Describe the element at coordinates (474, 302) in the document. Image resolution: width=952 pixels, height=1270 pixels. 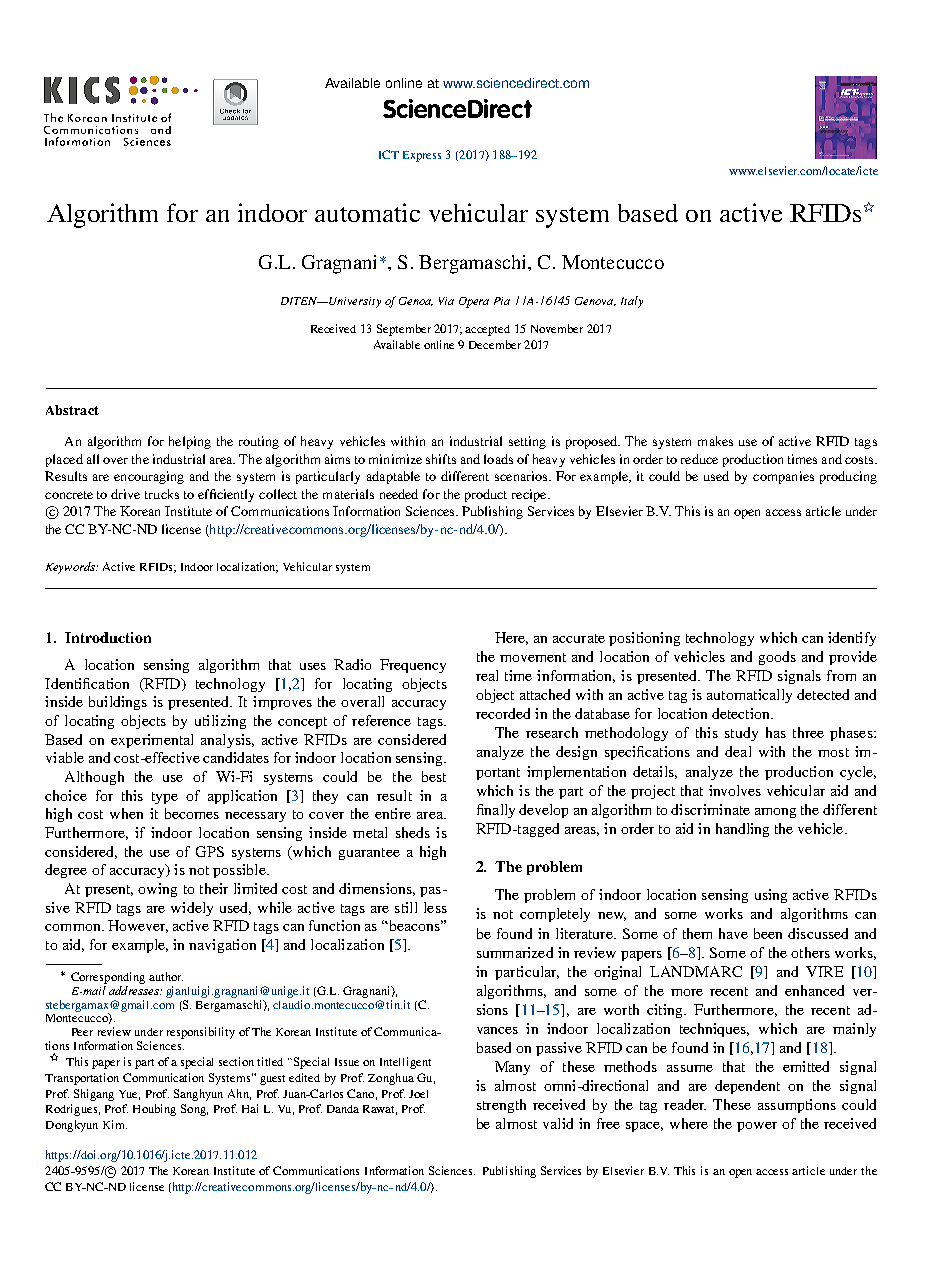
I see `Opera` at that location.
